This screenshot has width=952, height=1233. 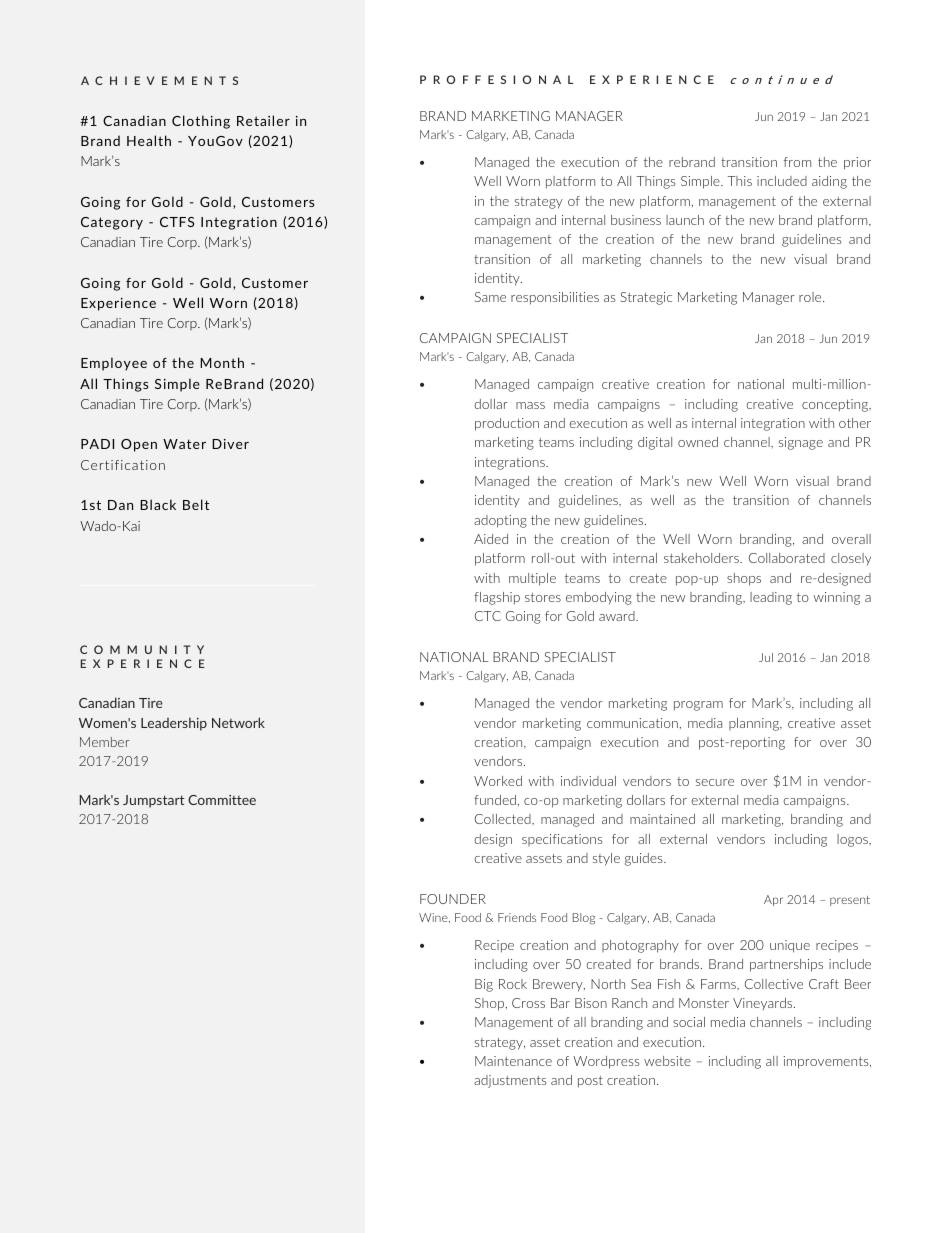 What do you see at coordinates (196, 504) in the screenshot?
I see `Belt` at bounding box center [196, 504].
